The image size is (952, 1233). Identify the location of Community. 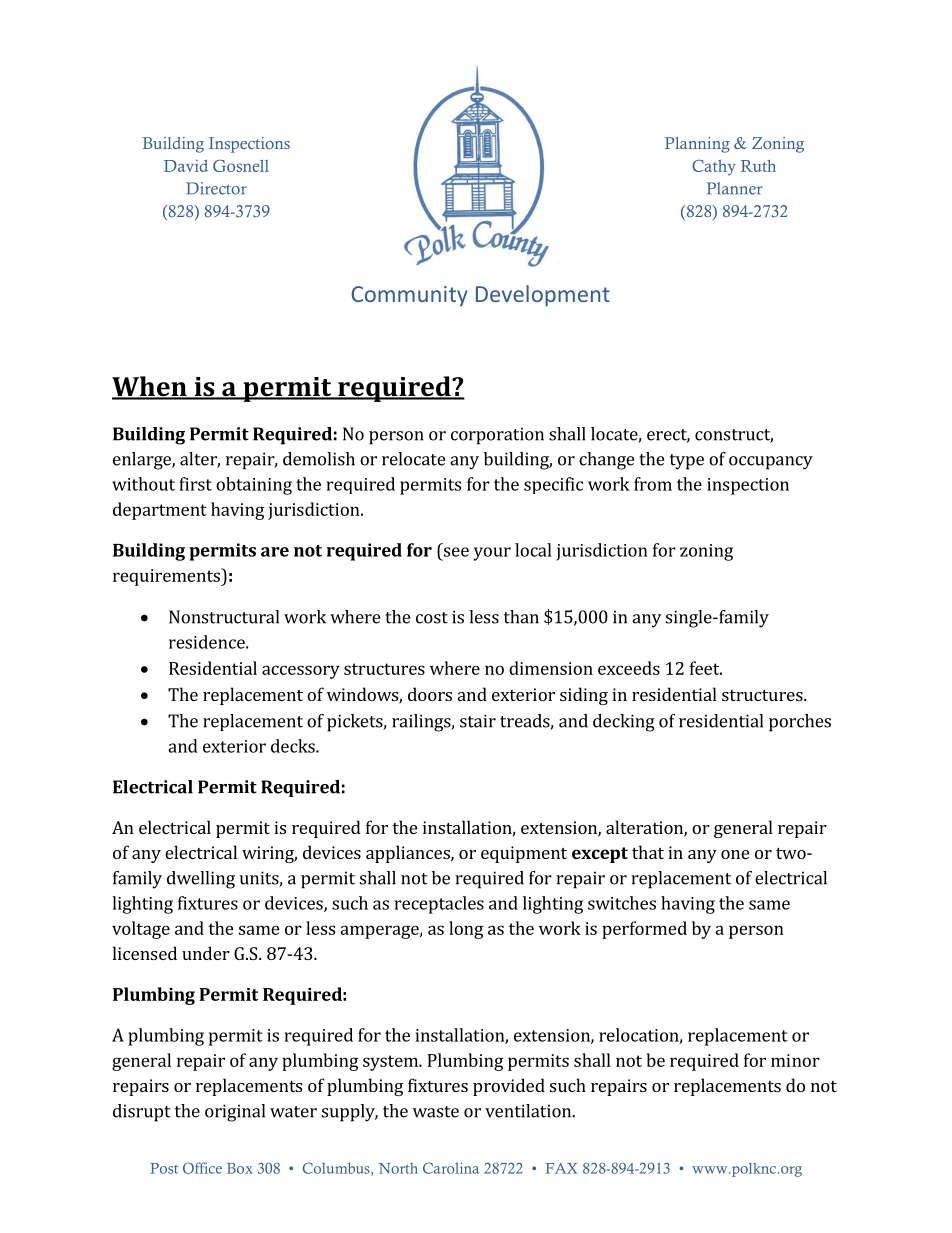
(409, 296).
